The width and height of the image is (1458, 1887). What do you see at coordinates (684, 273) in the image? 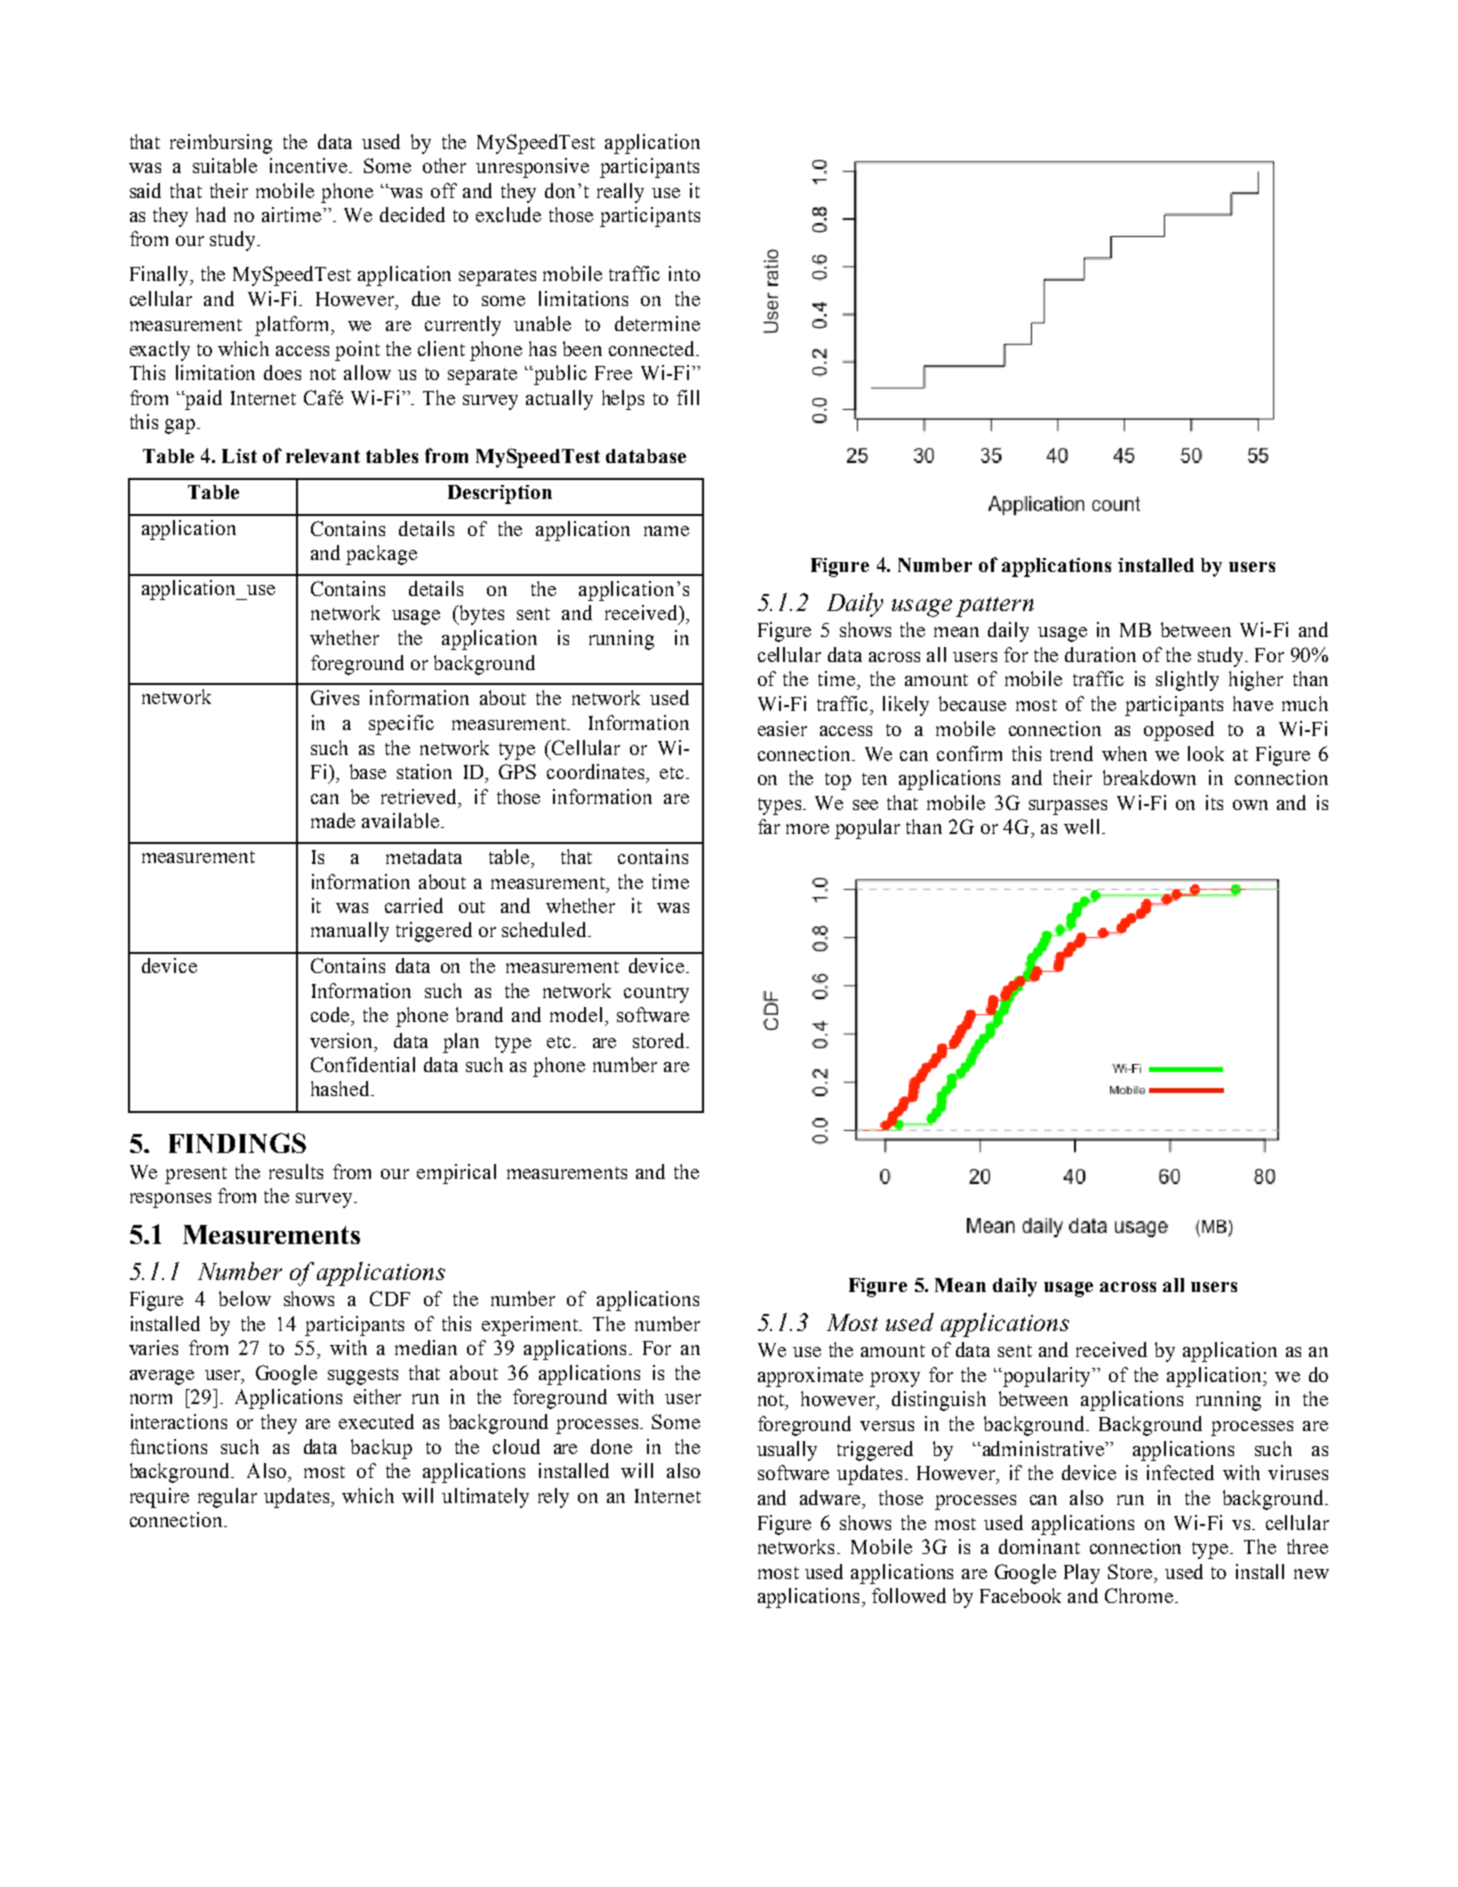
I see `into` at bounding box center [684, 273].
